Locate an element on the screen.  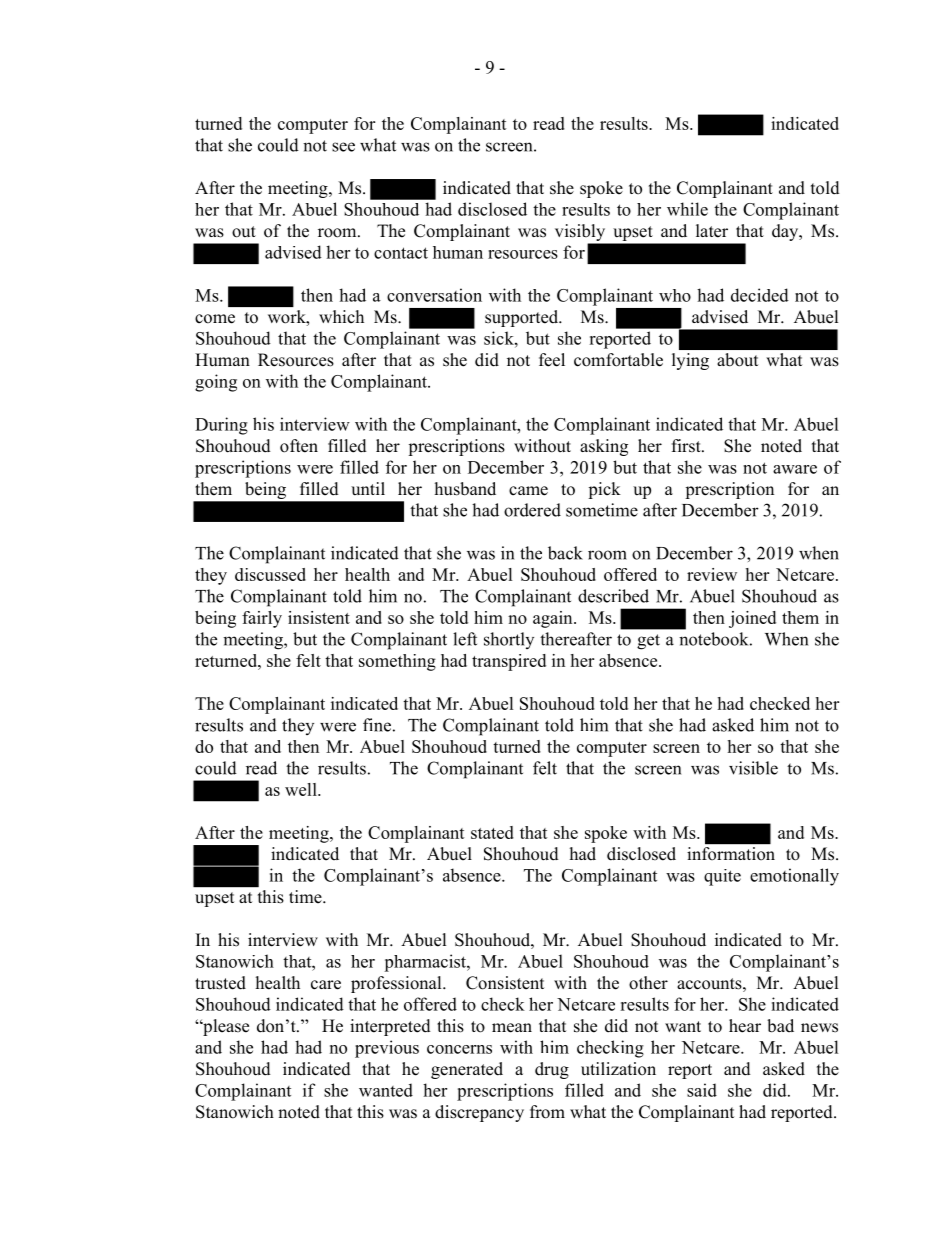
drug is located at coordinates (552, 1070).
